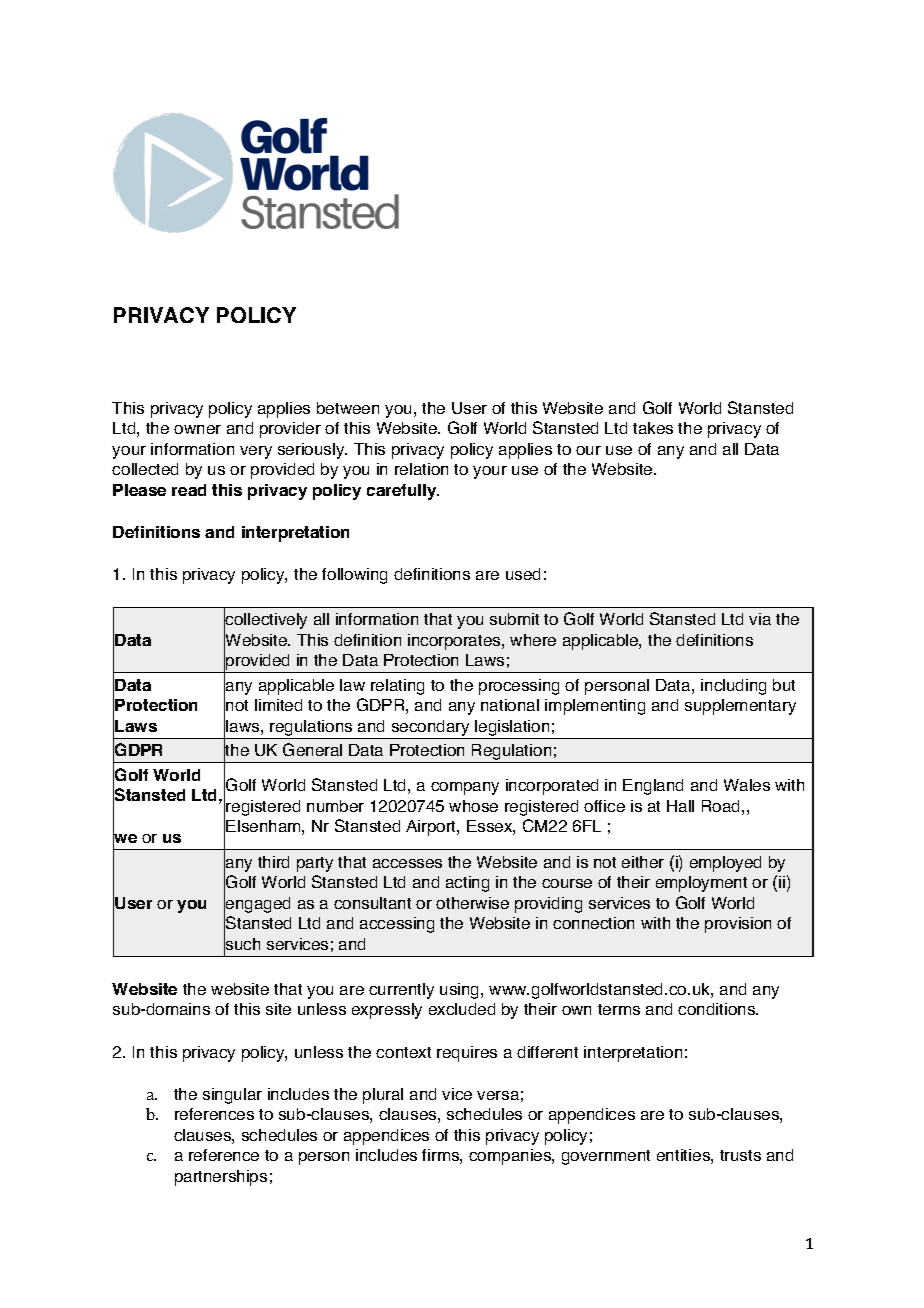 The width and height of the document is (924, 1308). What do you see at coordinates (740, 1155) in the document?
I see `trusts` at bounding box center [740, 1155].
